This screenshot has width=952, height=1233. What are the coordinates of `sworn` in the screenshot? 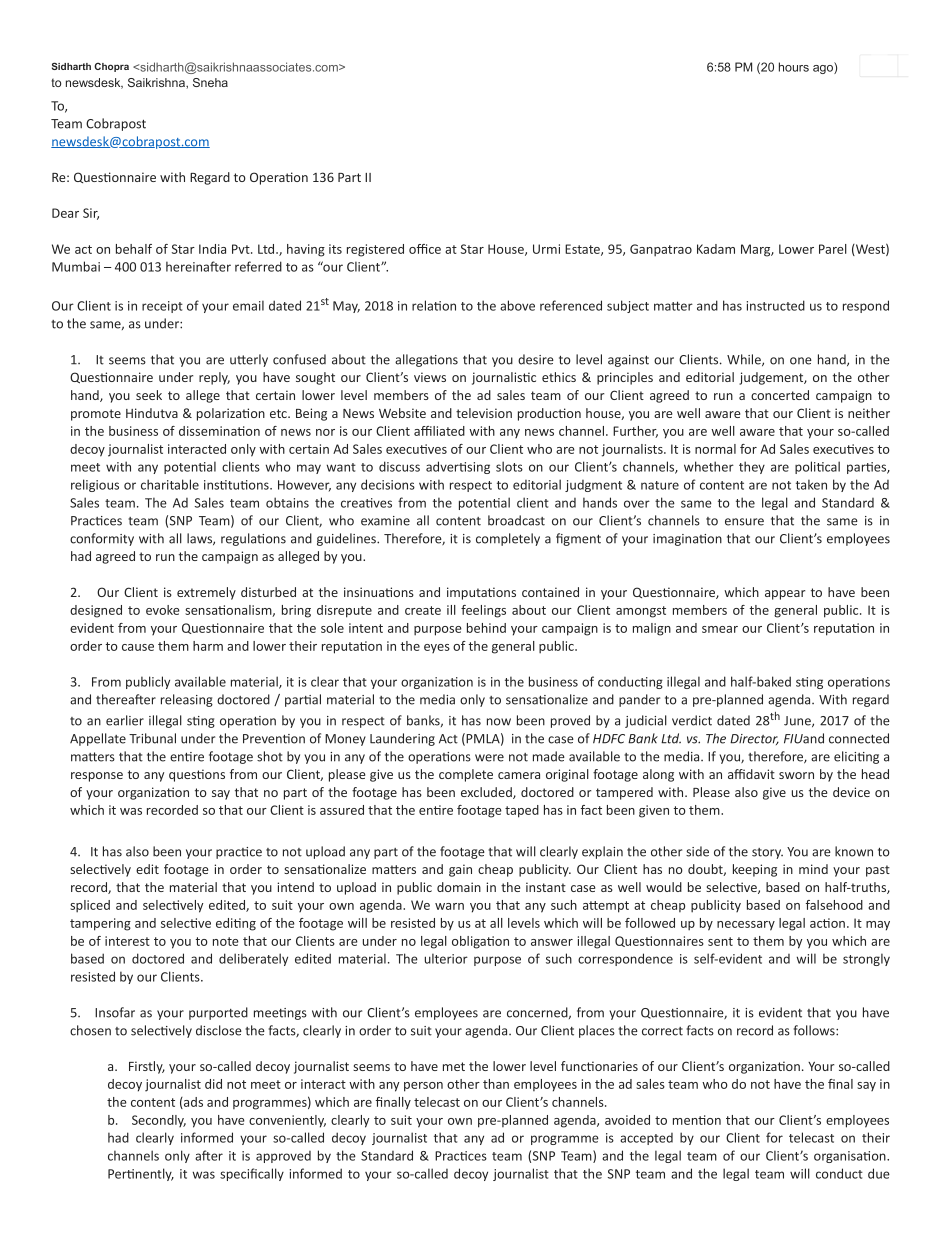 It's located at (796, 775).
